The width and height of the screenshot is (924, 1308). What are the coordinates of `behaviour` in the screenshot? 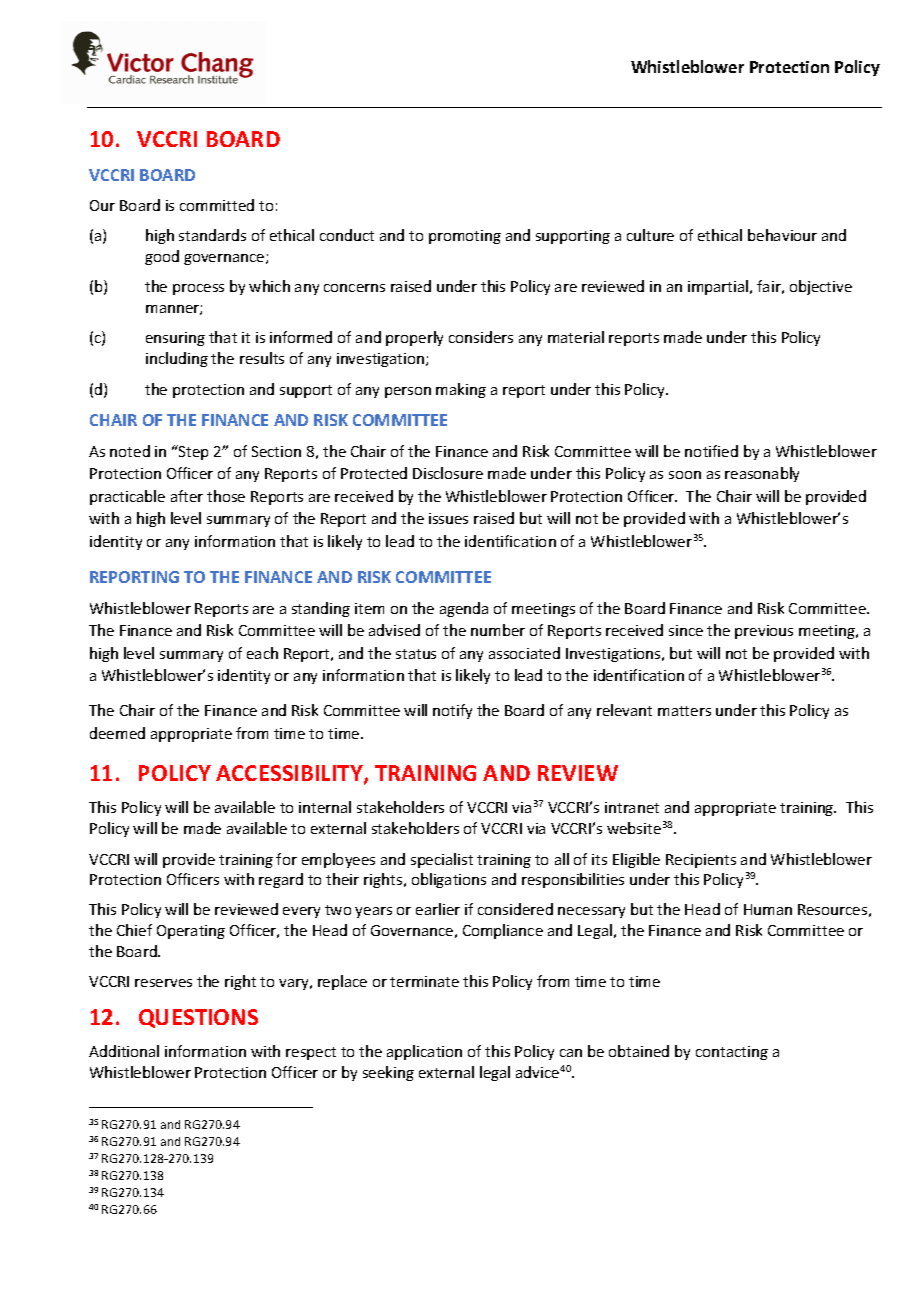 It's located at (782, 235).
